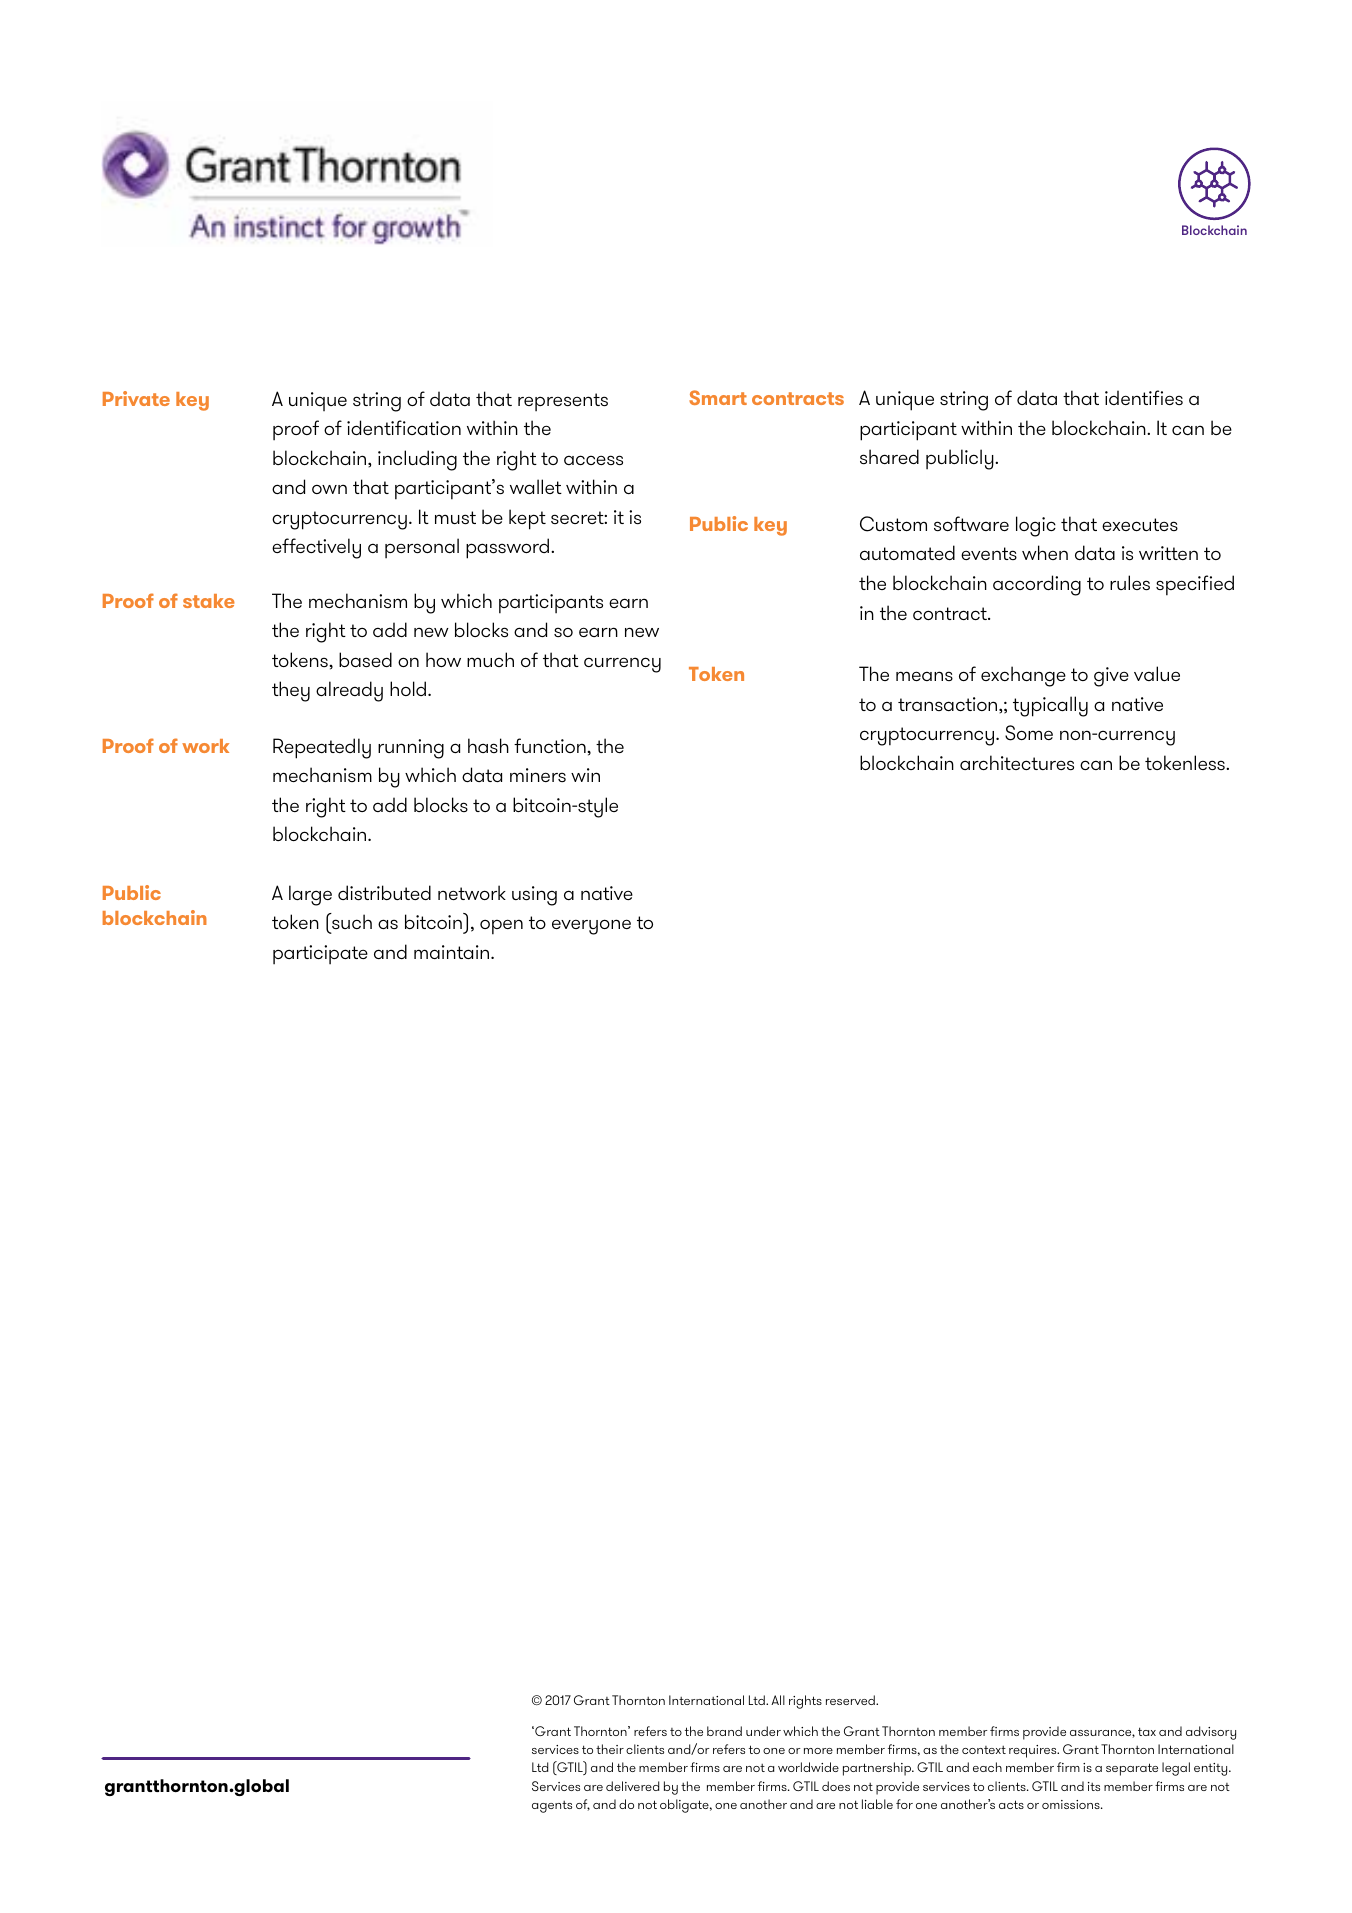 This screenshot has width=1352, height=1913. I want to click on own, so click(329, 489).
